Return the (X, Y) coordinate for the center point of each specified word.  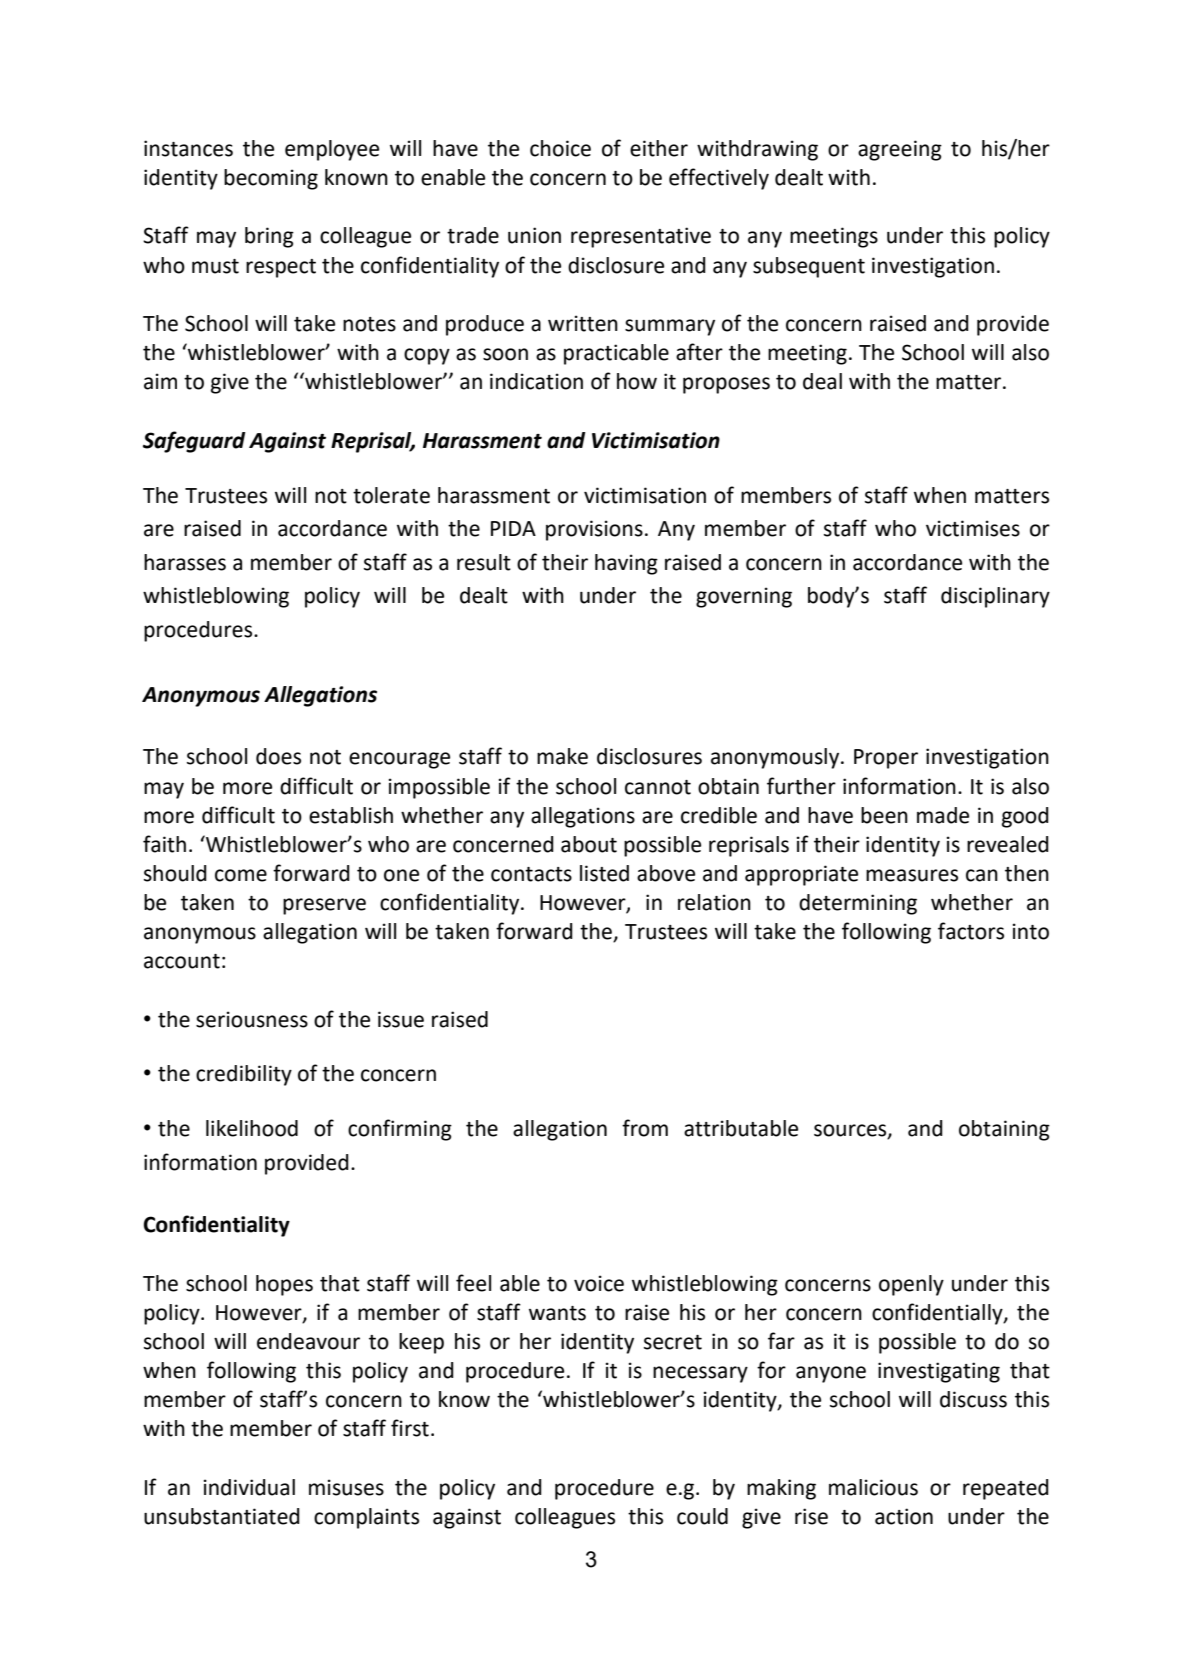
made (943, 815)
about (589, 844)
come (241, 875)
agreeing (900, 150)
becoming (271, 179)
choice (560, 148)
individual (249, 1487)
